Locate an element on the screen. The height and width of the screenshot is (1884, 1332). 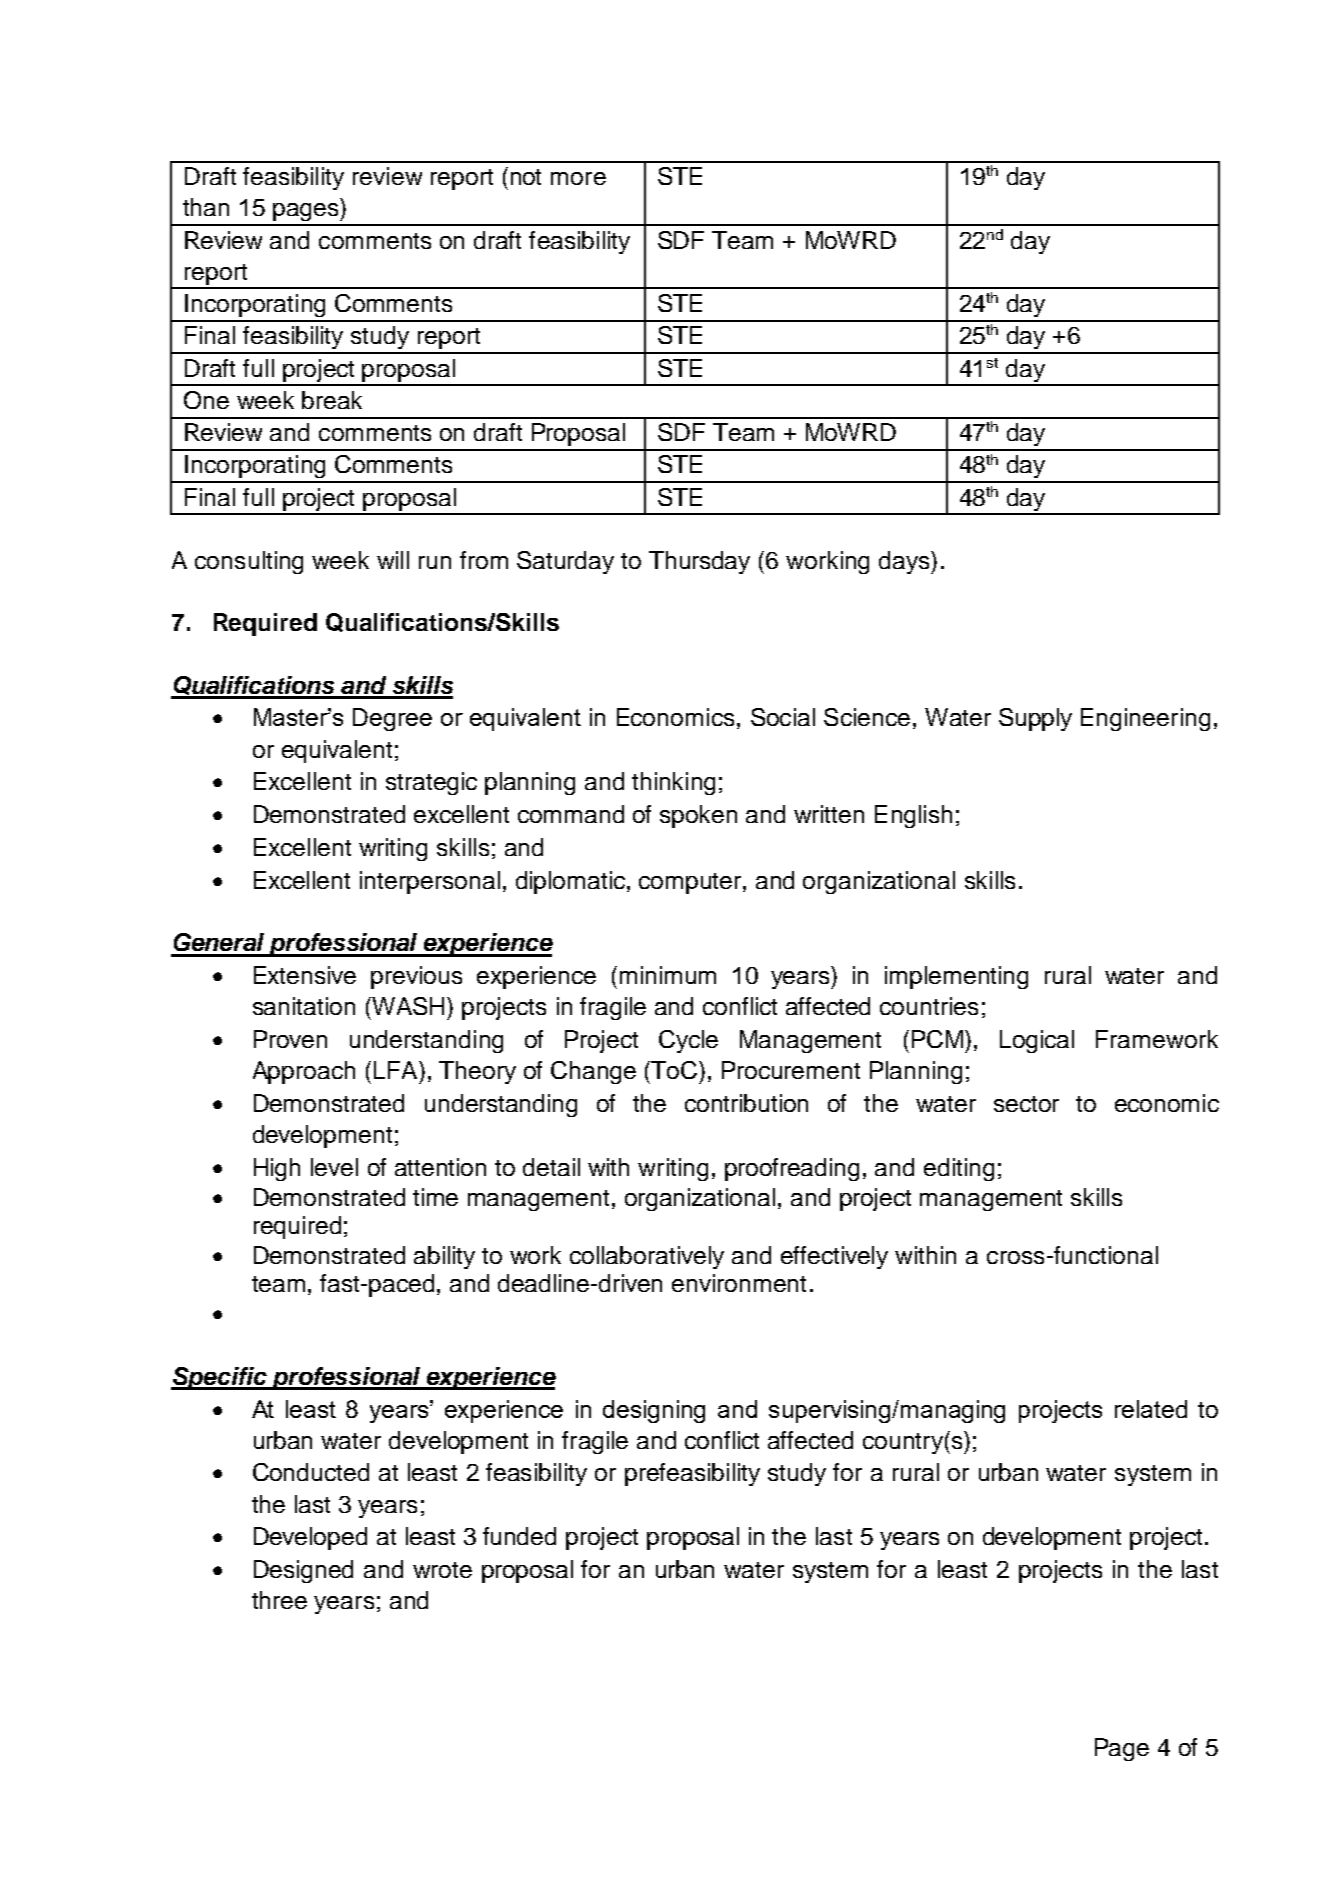
more is located at coordinates (578, 178).
